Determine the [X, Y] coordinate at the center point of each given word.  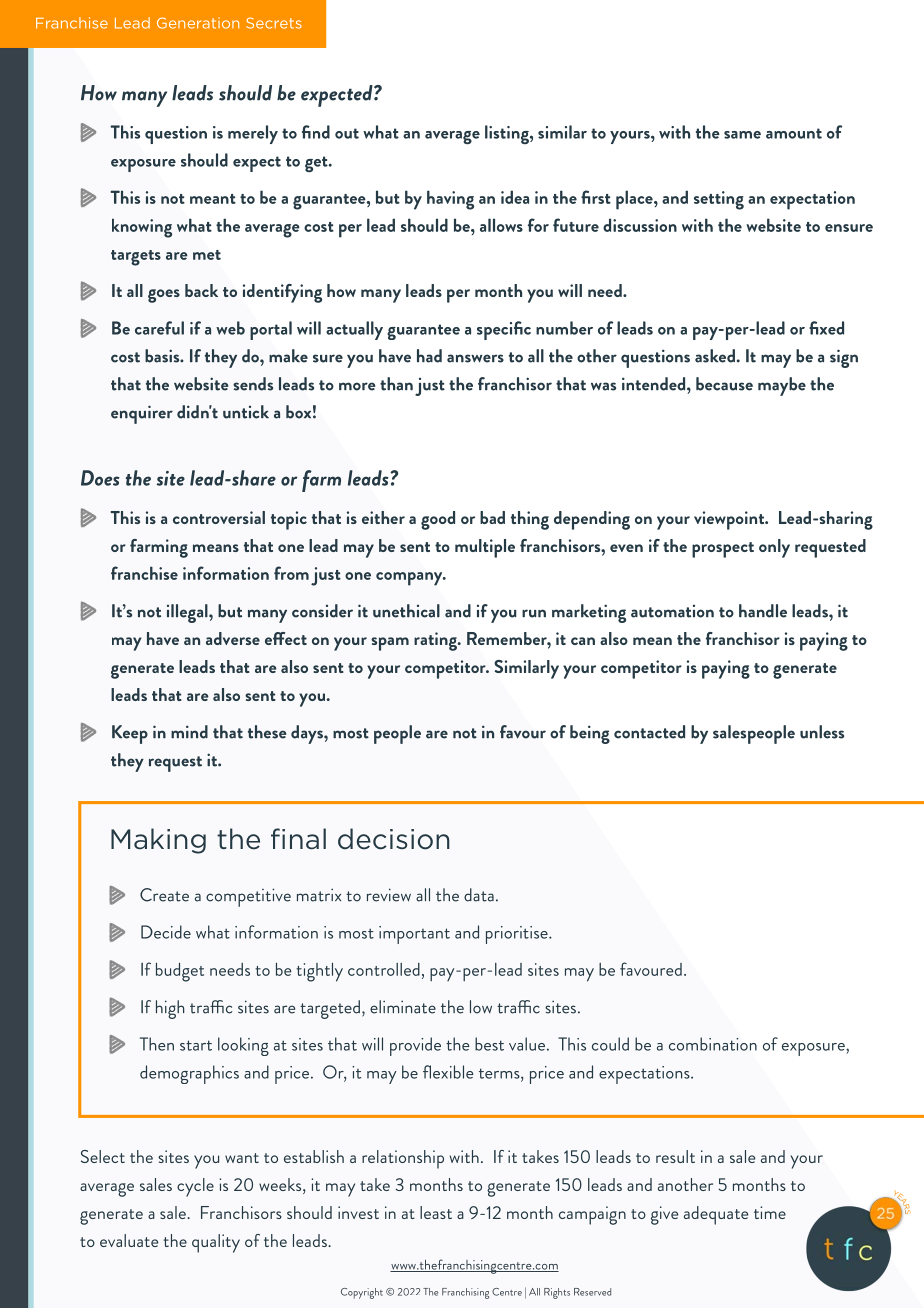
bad [492, 517]
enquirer [142, 414]
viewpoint [730, 520]
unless [822, 732]
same [742, 135]
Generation [198, 23]
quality [216, 1243]
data [479, 895]
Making [158, 841]
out [347, 133]
